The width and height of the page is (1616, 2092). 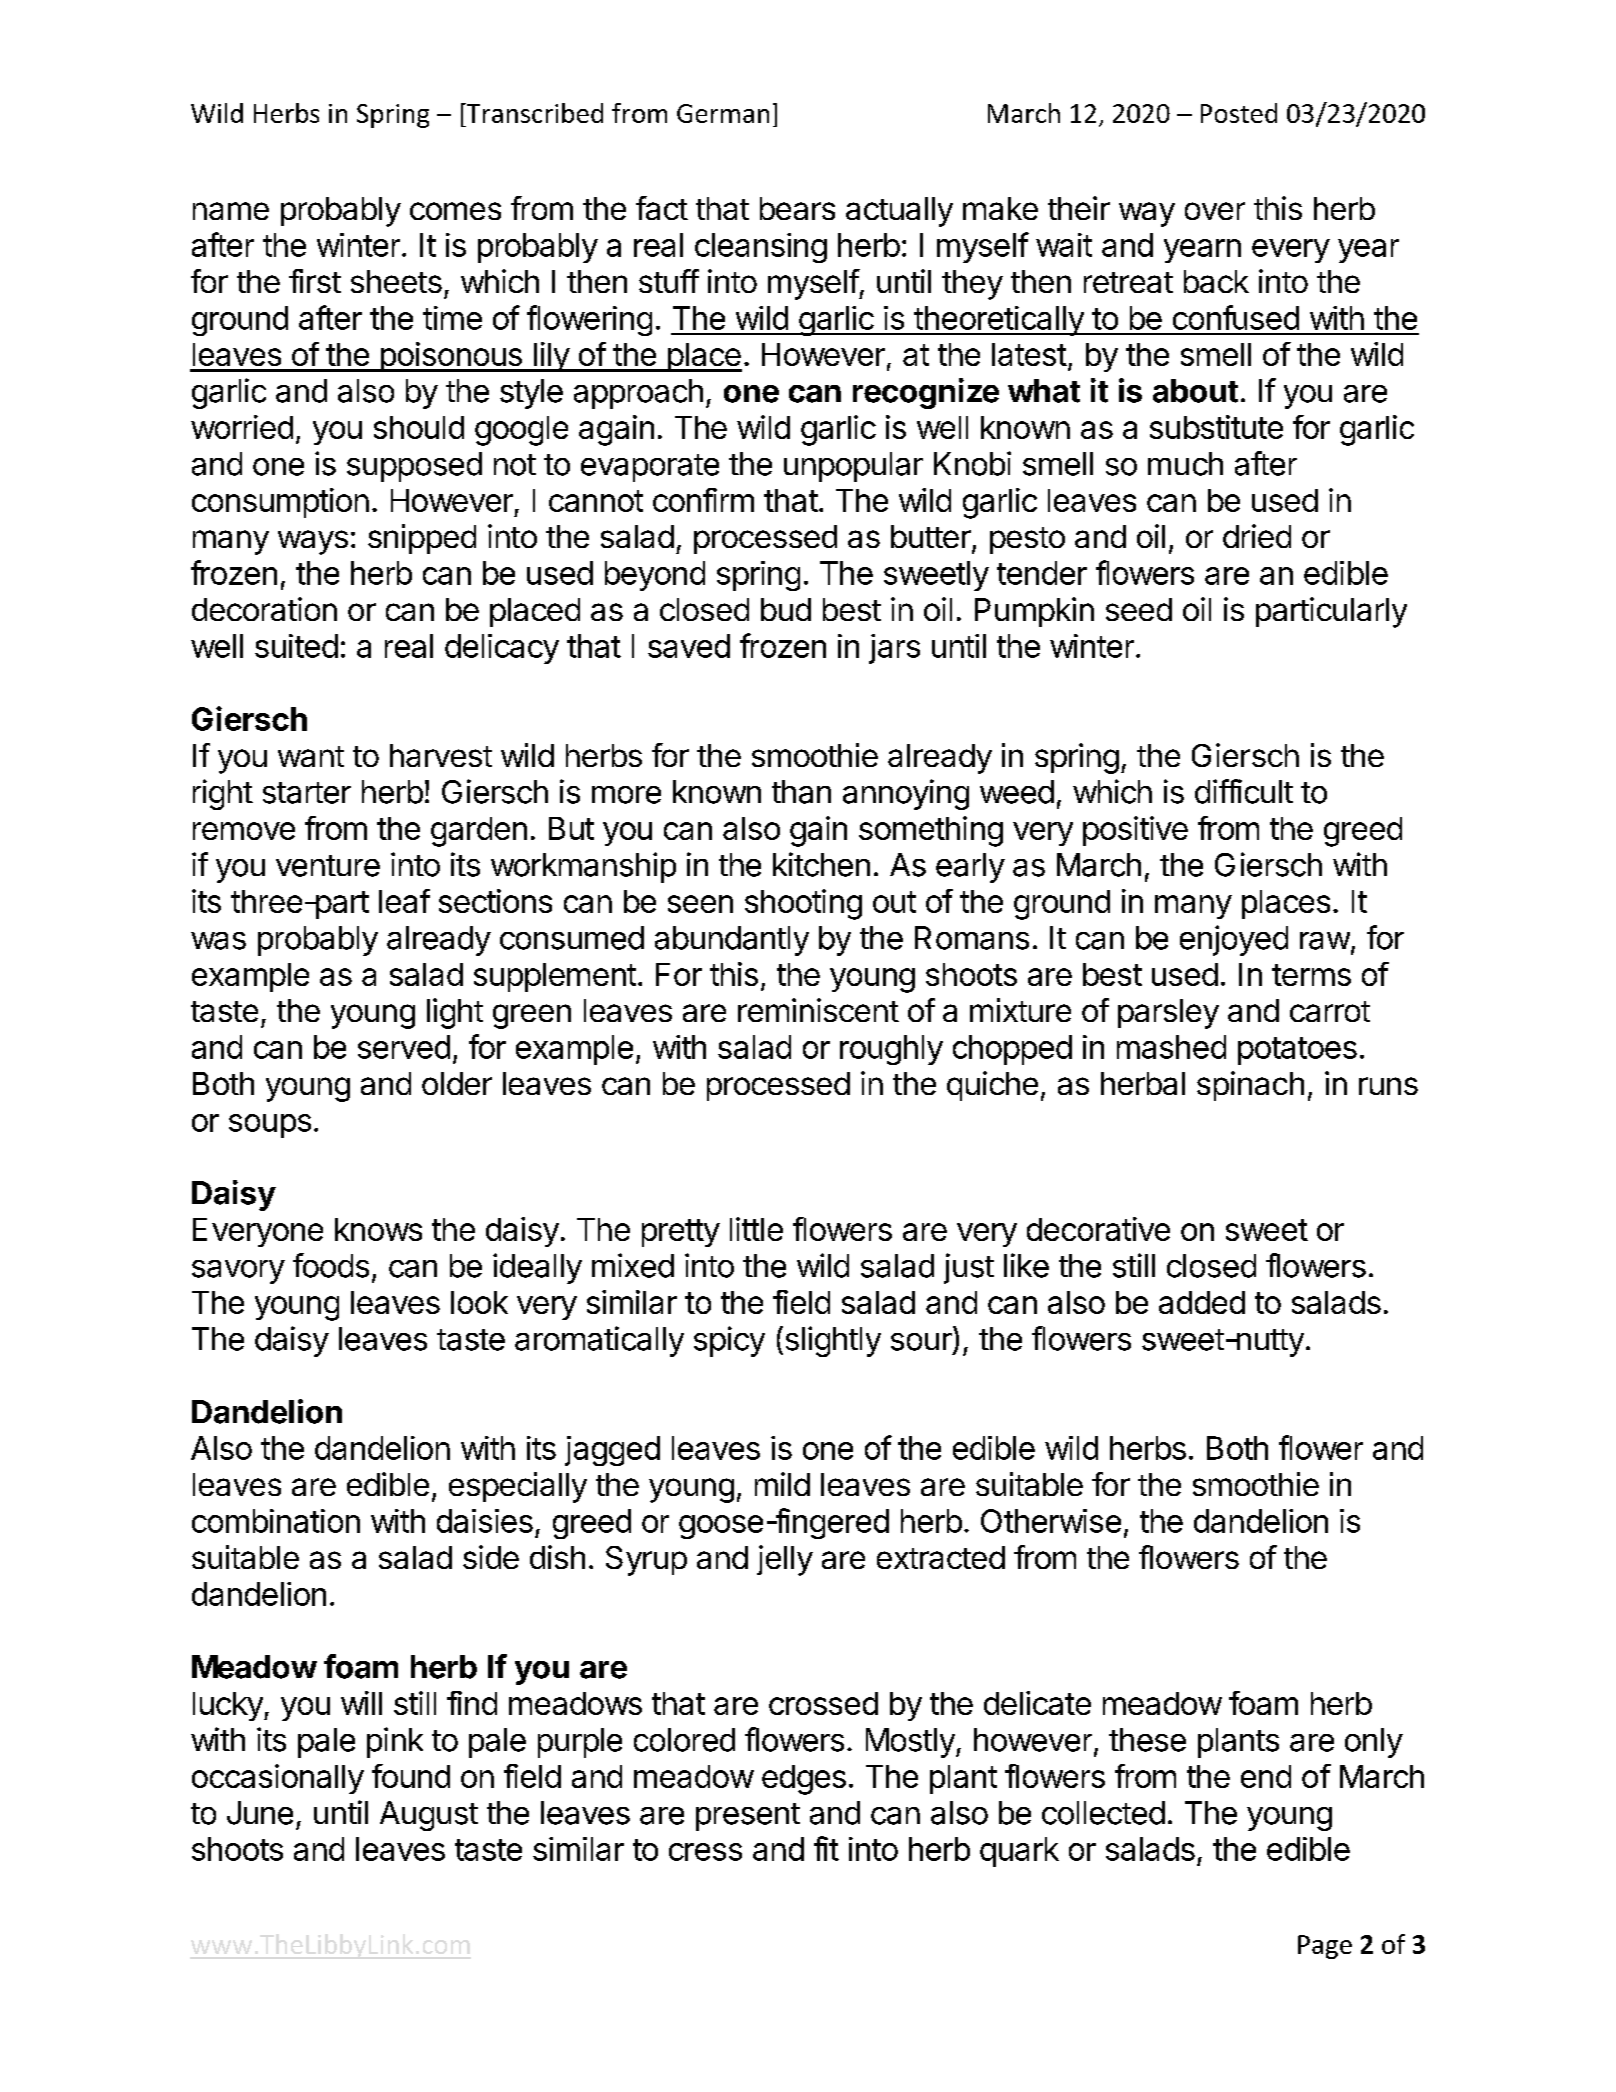 I want to click on difficult, so click(x=1244, y=791).
